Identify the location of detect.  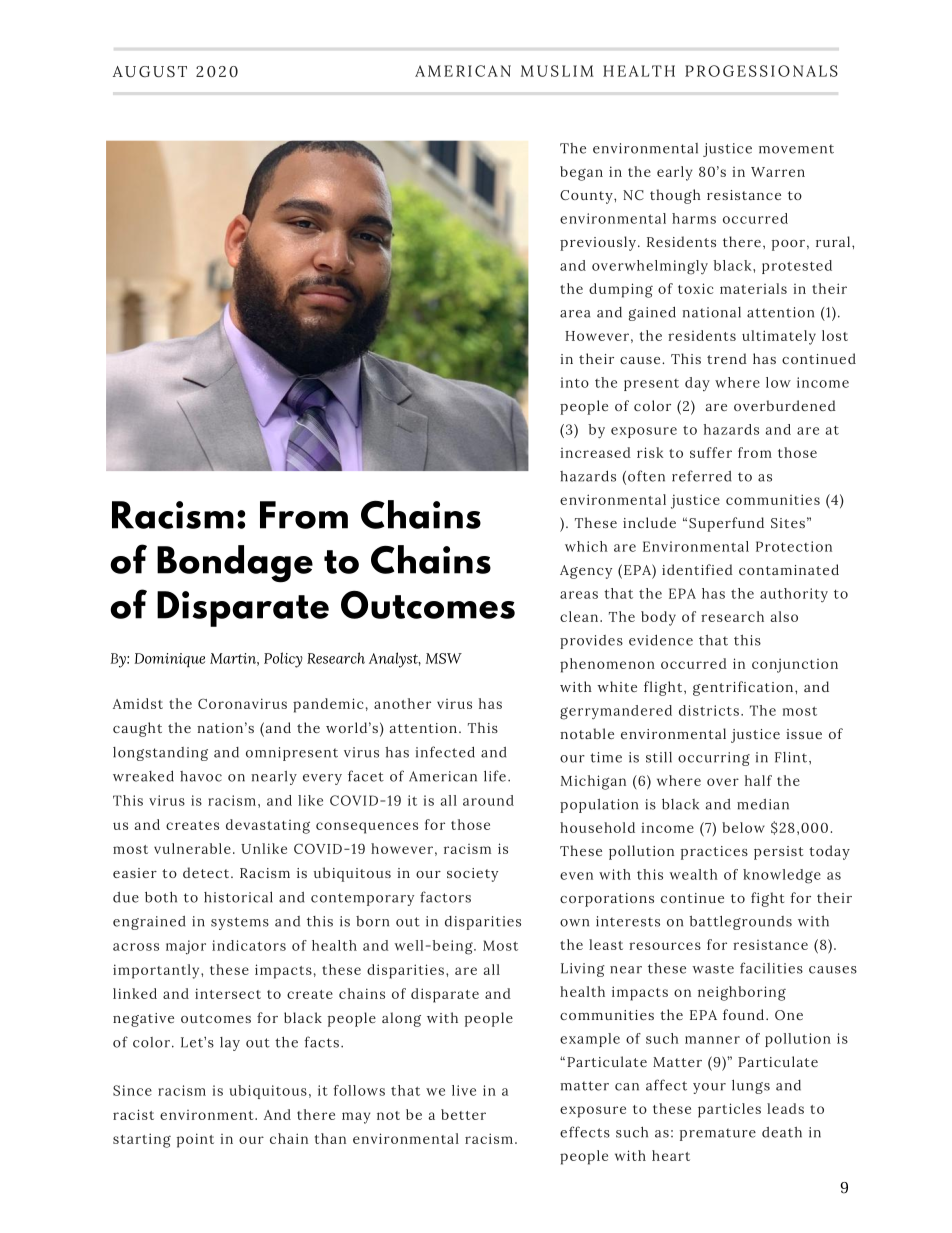
(207, 872).
